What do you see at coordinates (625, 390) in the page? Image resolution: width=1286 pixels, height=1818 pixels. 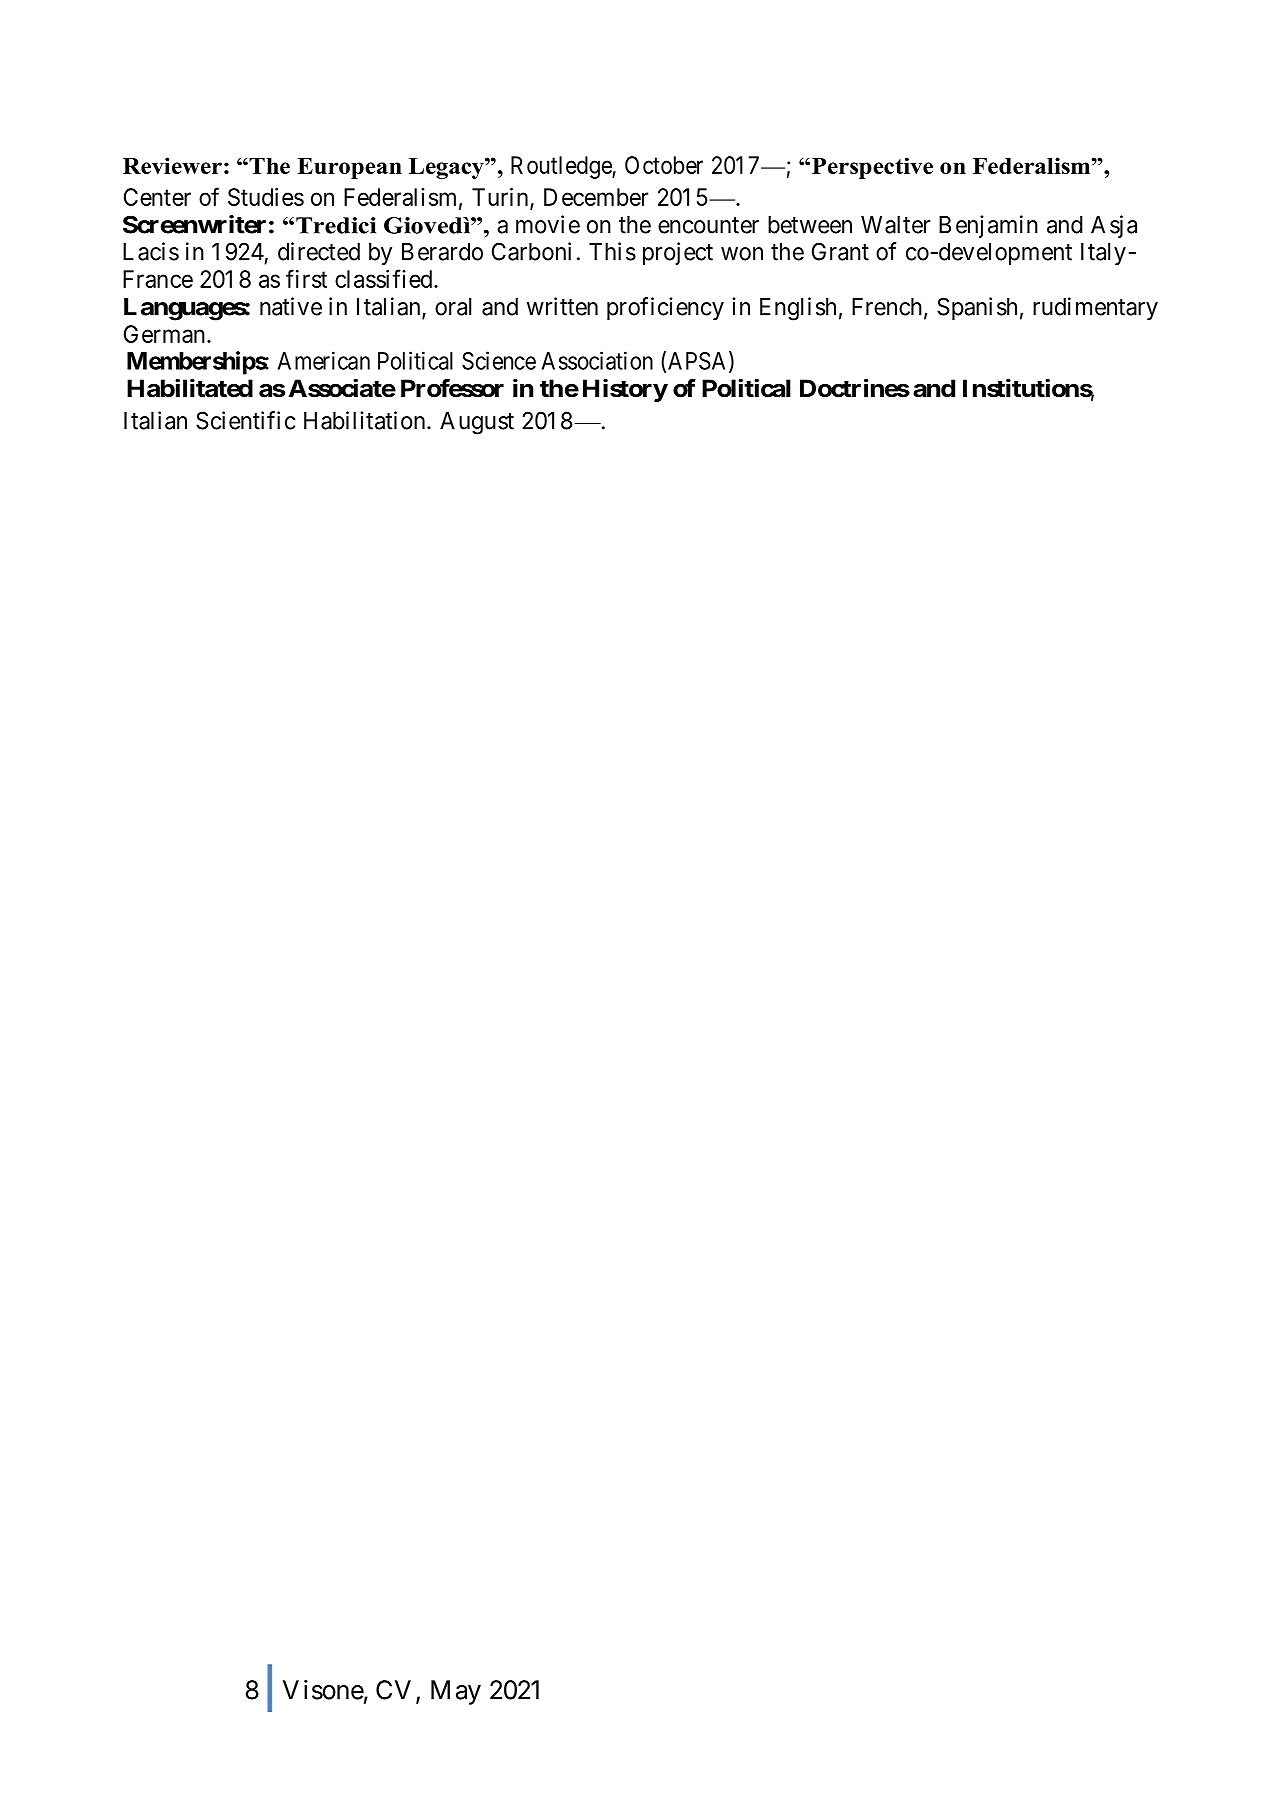 I see `History` at bounding box center [625, 390].
